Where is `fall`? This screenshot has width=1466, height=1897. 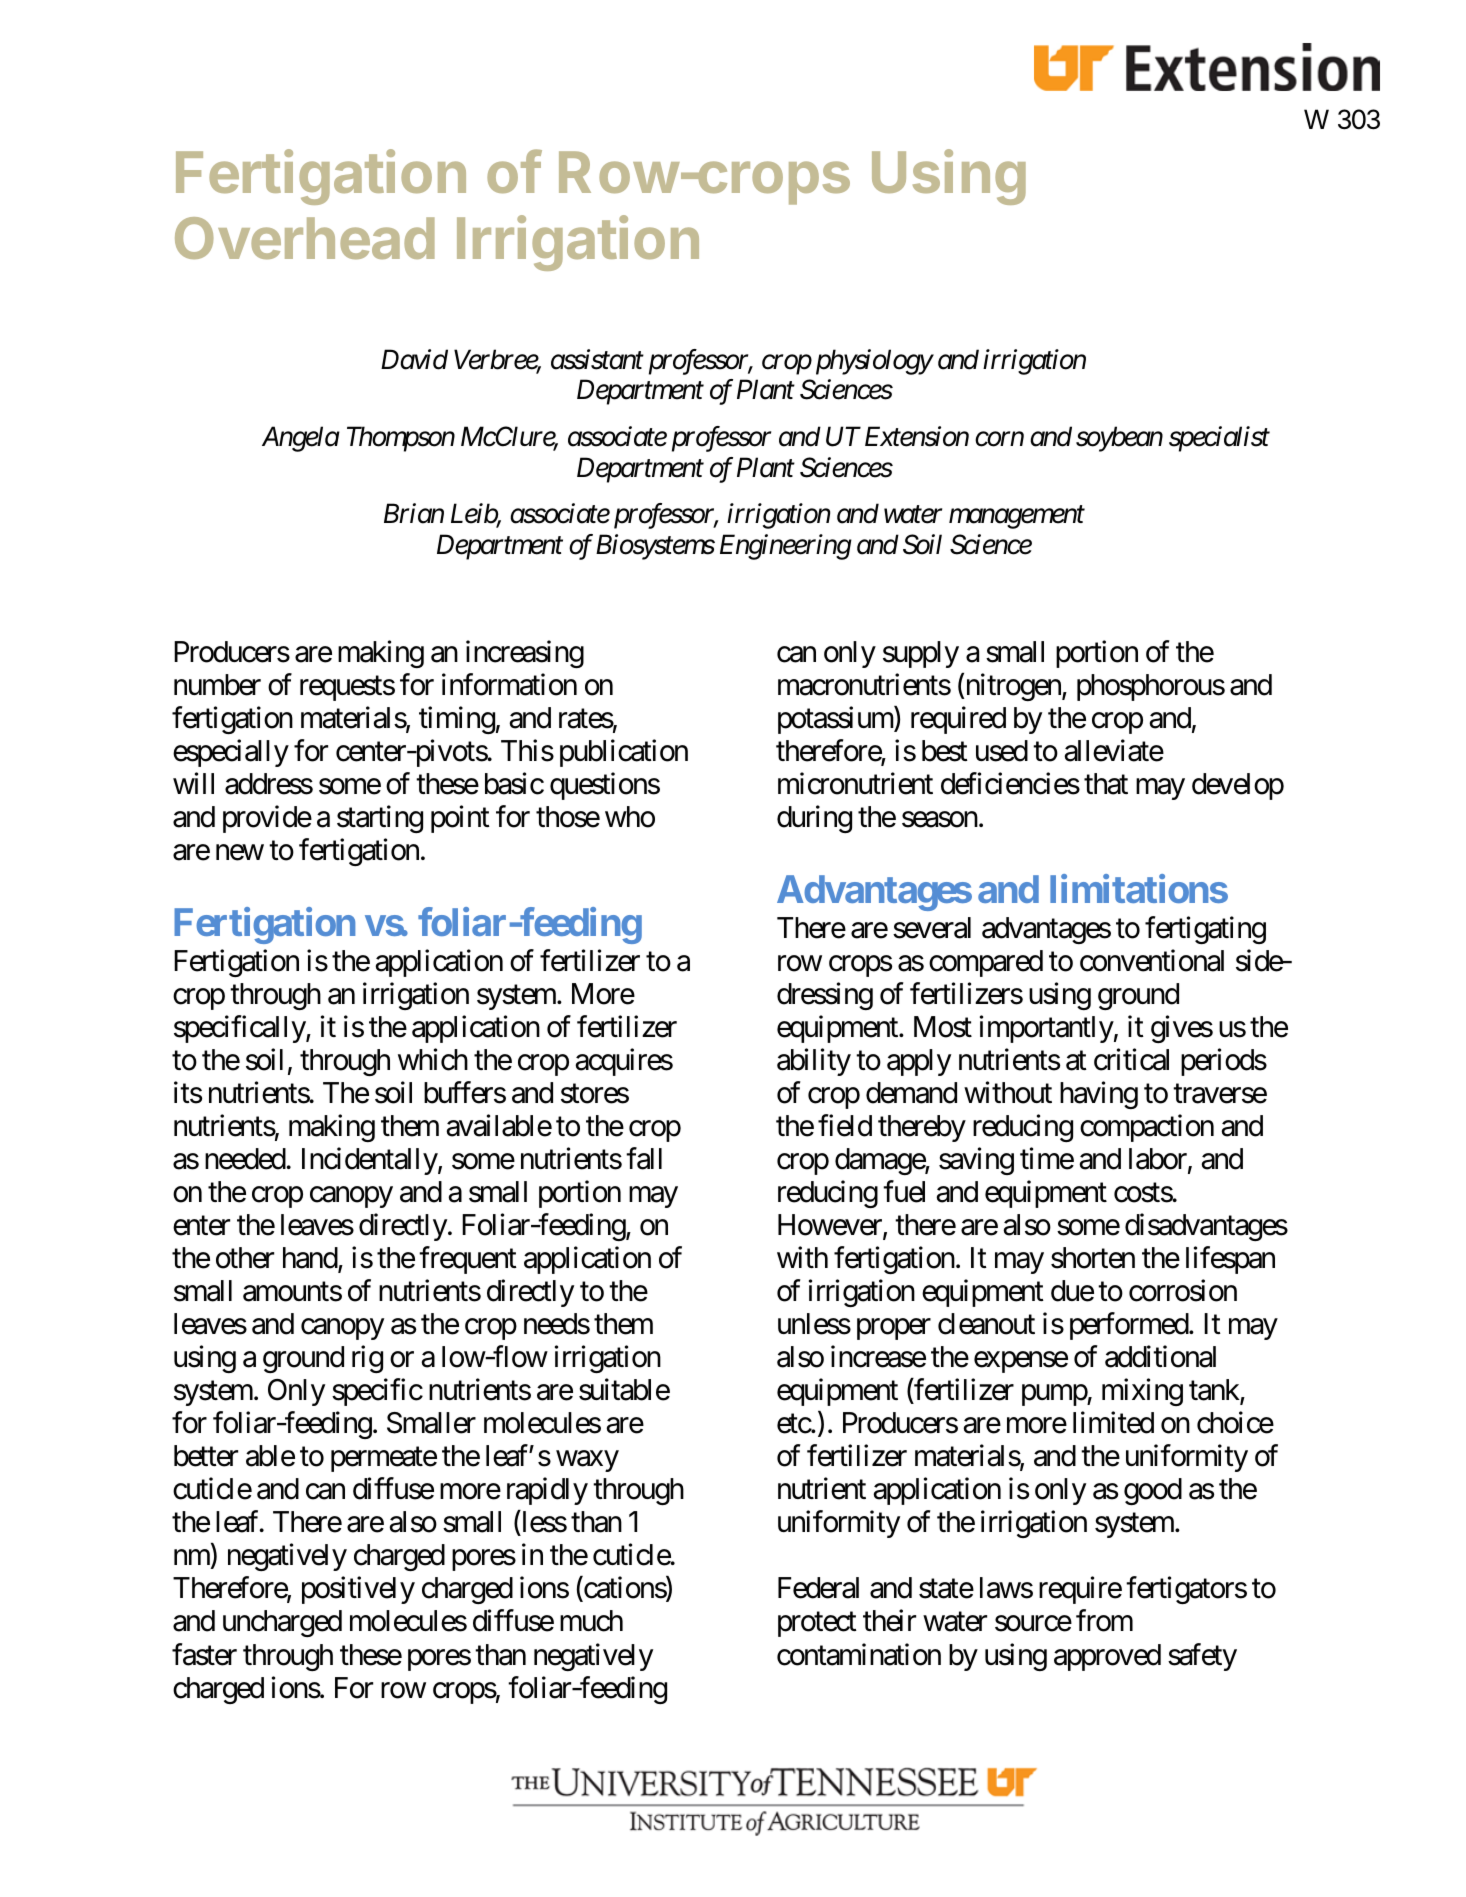 fall is located at coordinates (644, 1158).
